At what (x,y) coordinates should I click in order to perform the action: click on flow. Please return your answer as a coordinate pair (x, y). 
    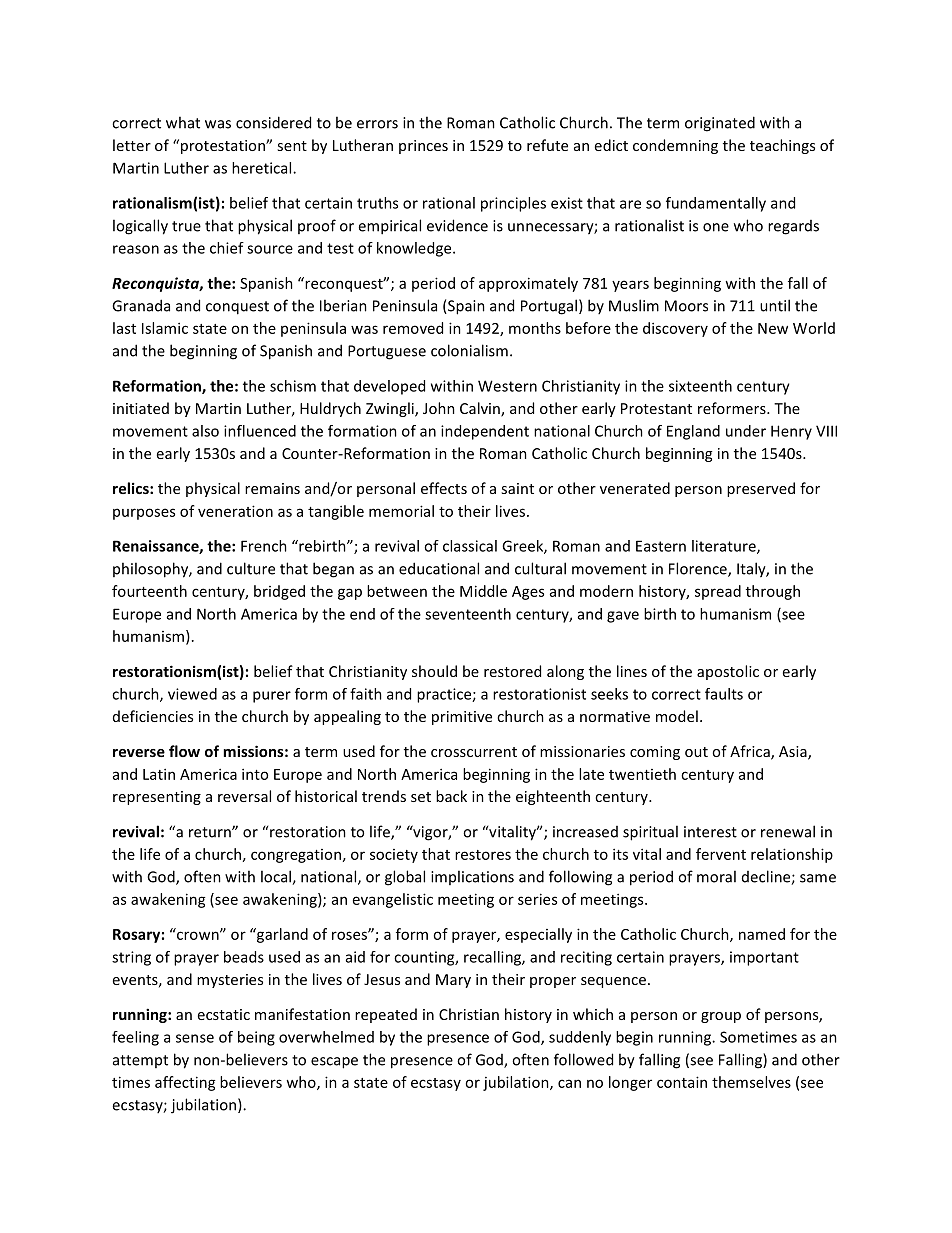
    Looking at the image, I should click on (184, 751).
